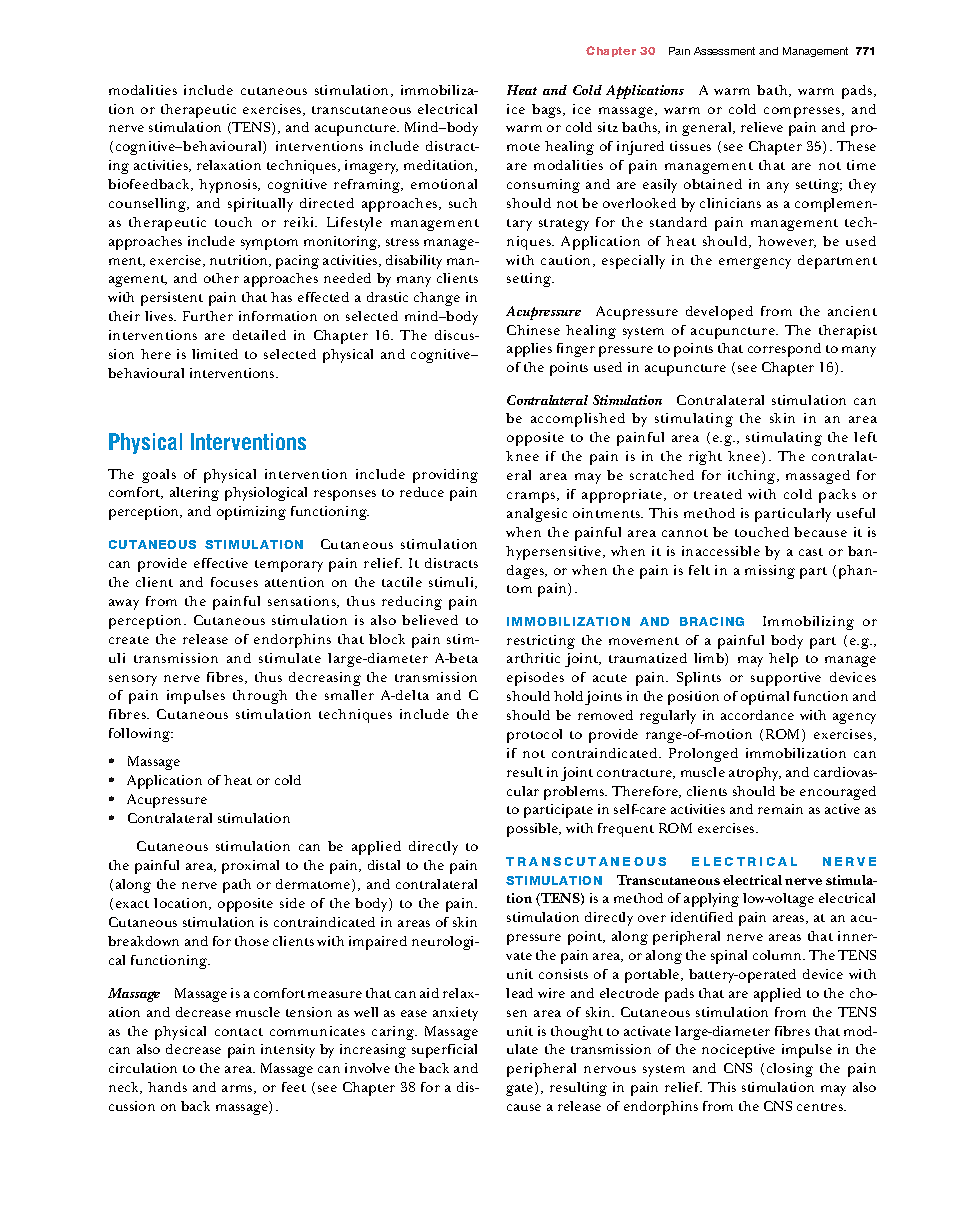 The height and width of the image is (1232, 962). I want to click on believed, so click(430, 620).
